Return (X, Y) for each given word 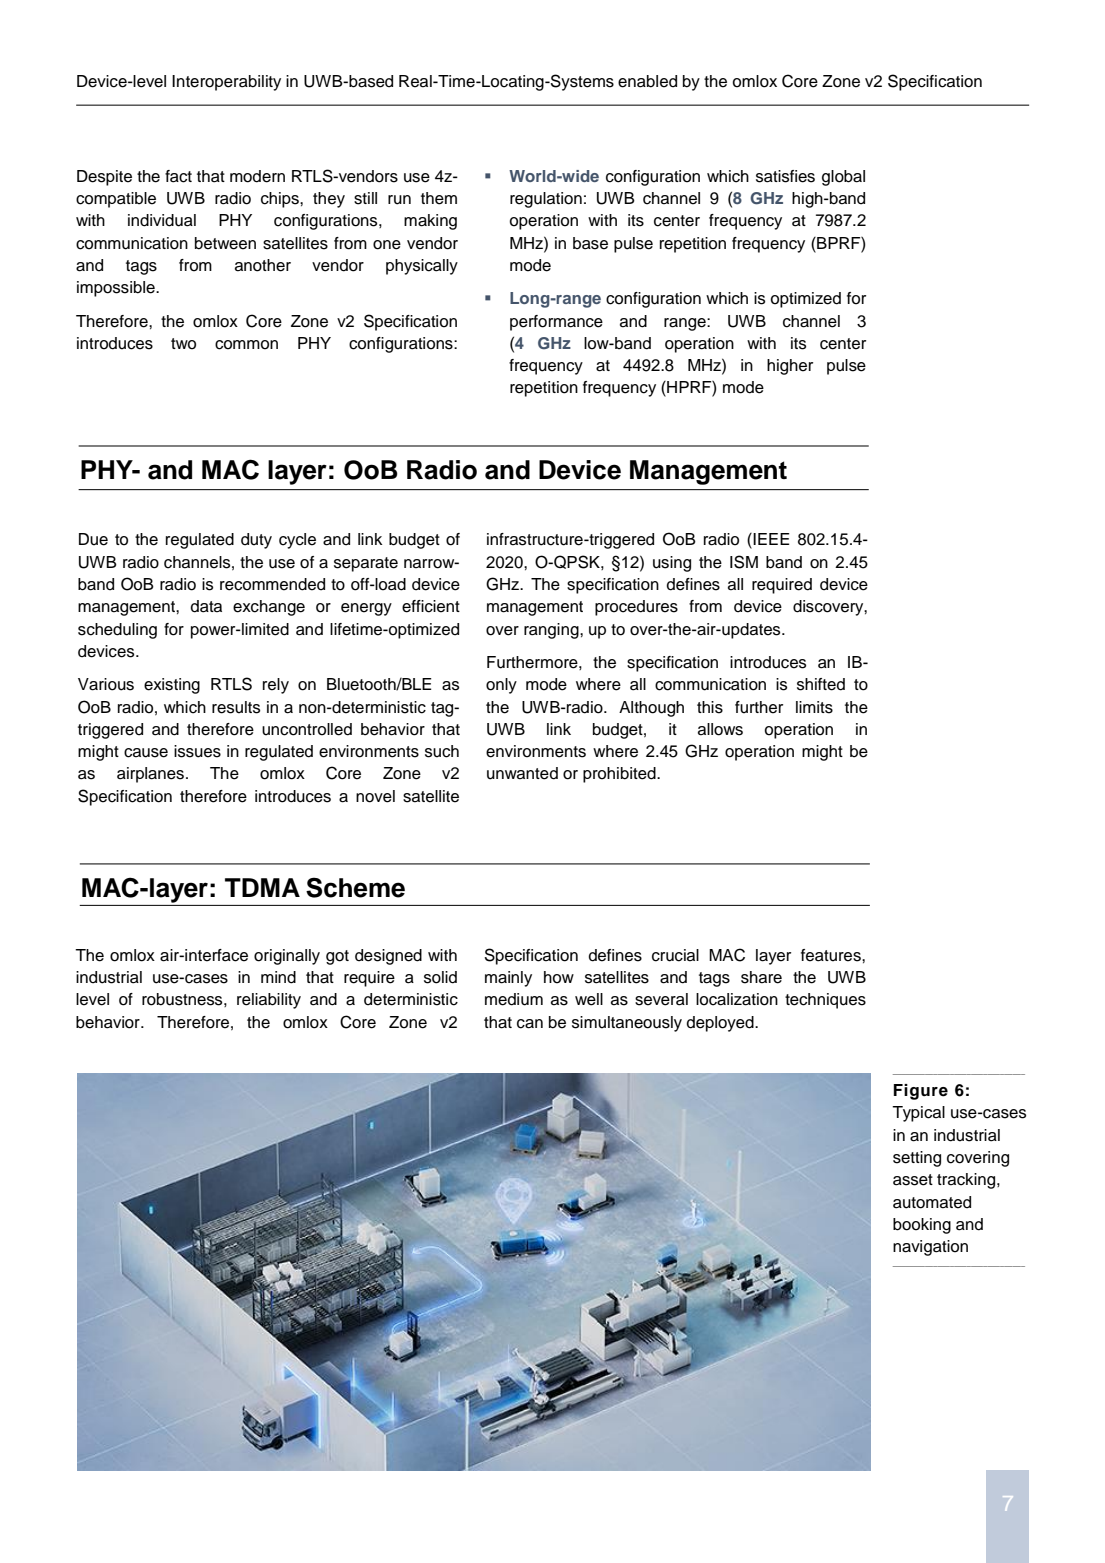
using (672, 564)
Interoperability (226, 83)
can (530, 1024)
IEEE (771, 539)
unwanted (522, 773)
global (843, 178)
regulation (546, 200)
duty (256, 541)
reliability (269, 1001)
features (832, 955)
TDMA (262, 887)
